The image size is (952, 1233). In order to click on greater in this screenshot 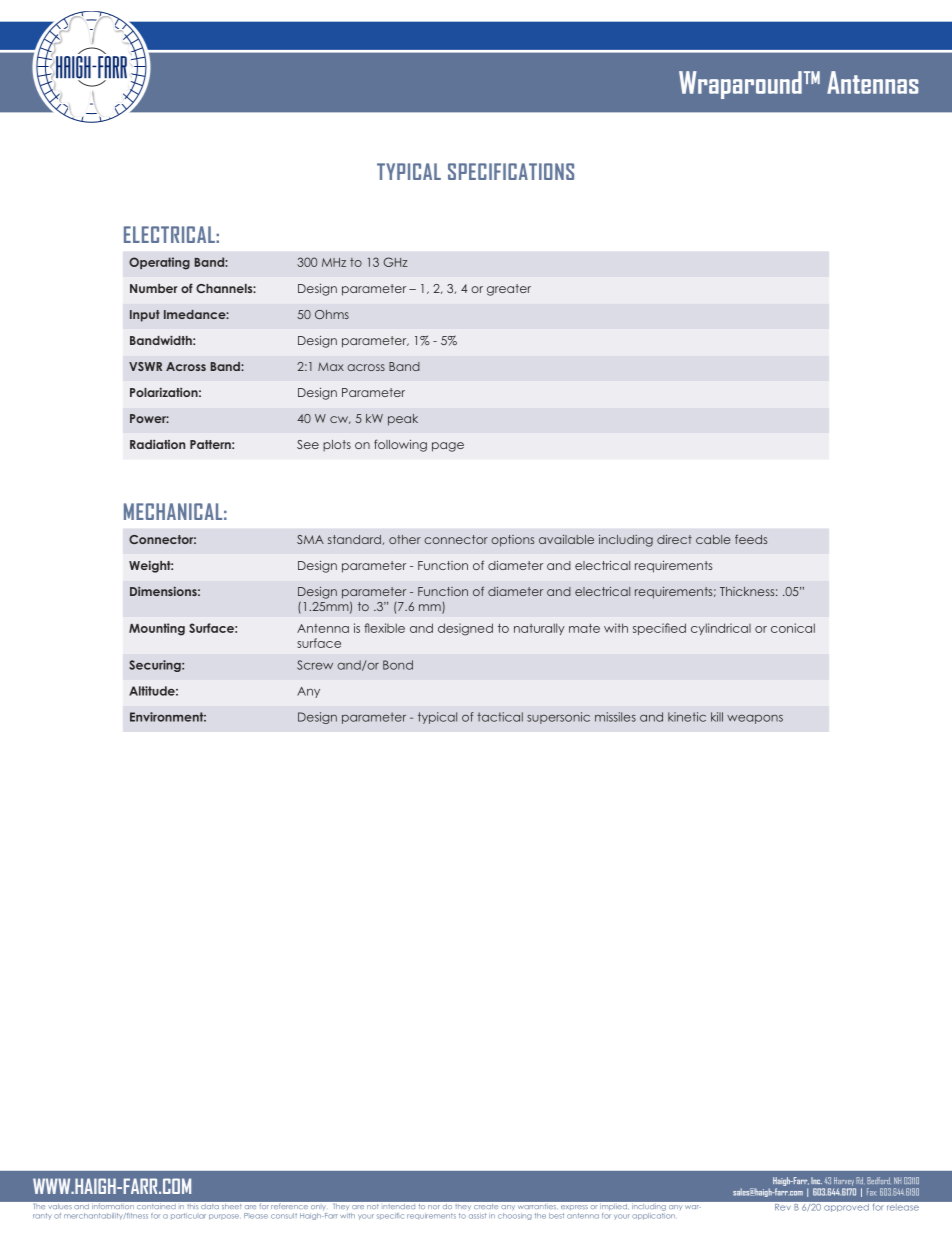, I will do `click(509, 290)`.
